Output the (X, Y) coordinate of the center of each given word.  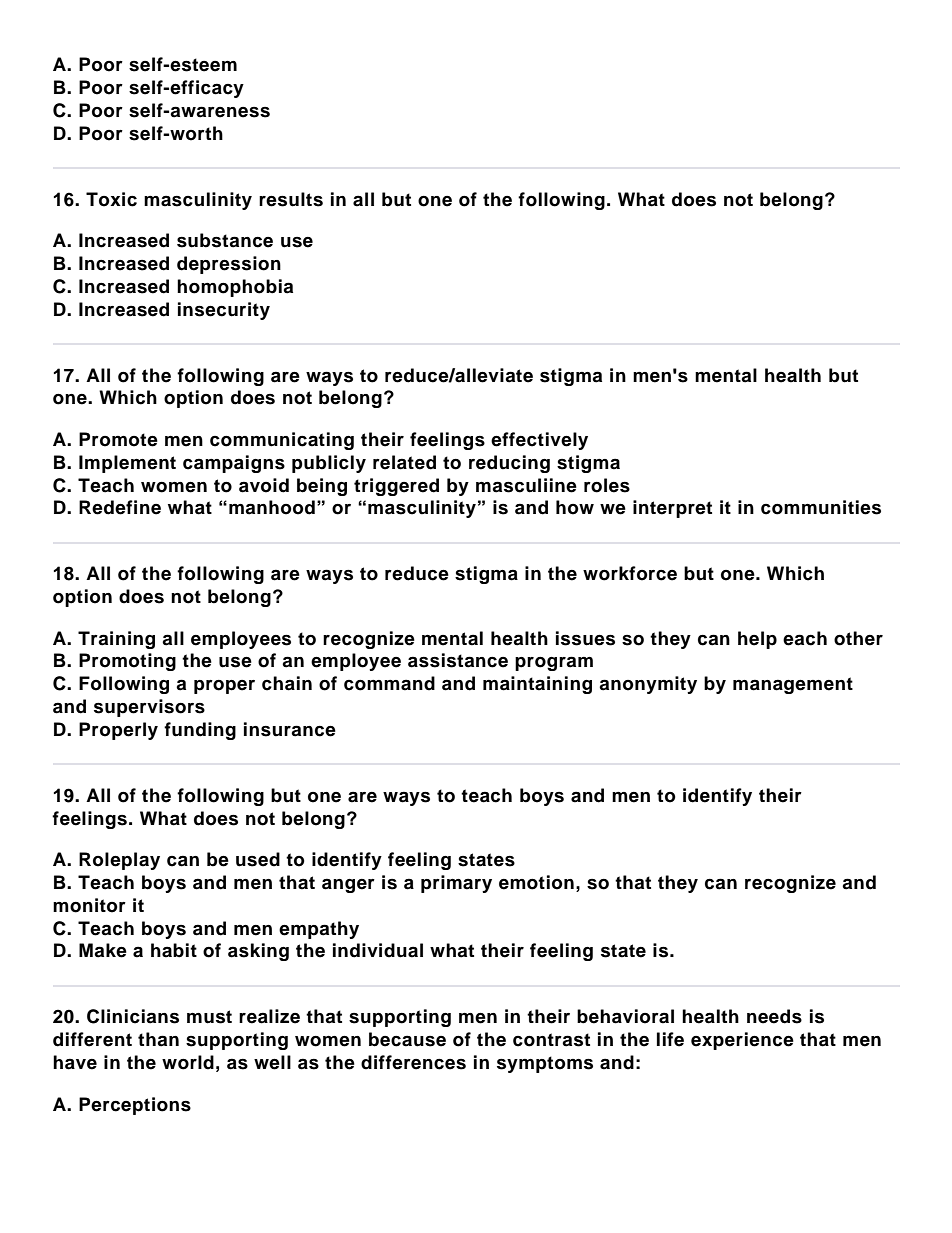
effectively (539, 441)
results (291, 199)
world (188, 1062)
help (757, 640)
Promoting (127, 662)
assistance (458, 660)
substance (225, 240)
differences (413, 1062)
